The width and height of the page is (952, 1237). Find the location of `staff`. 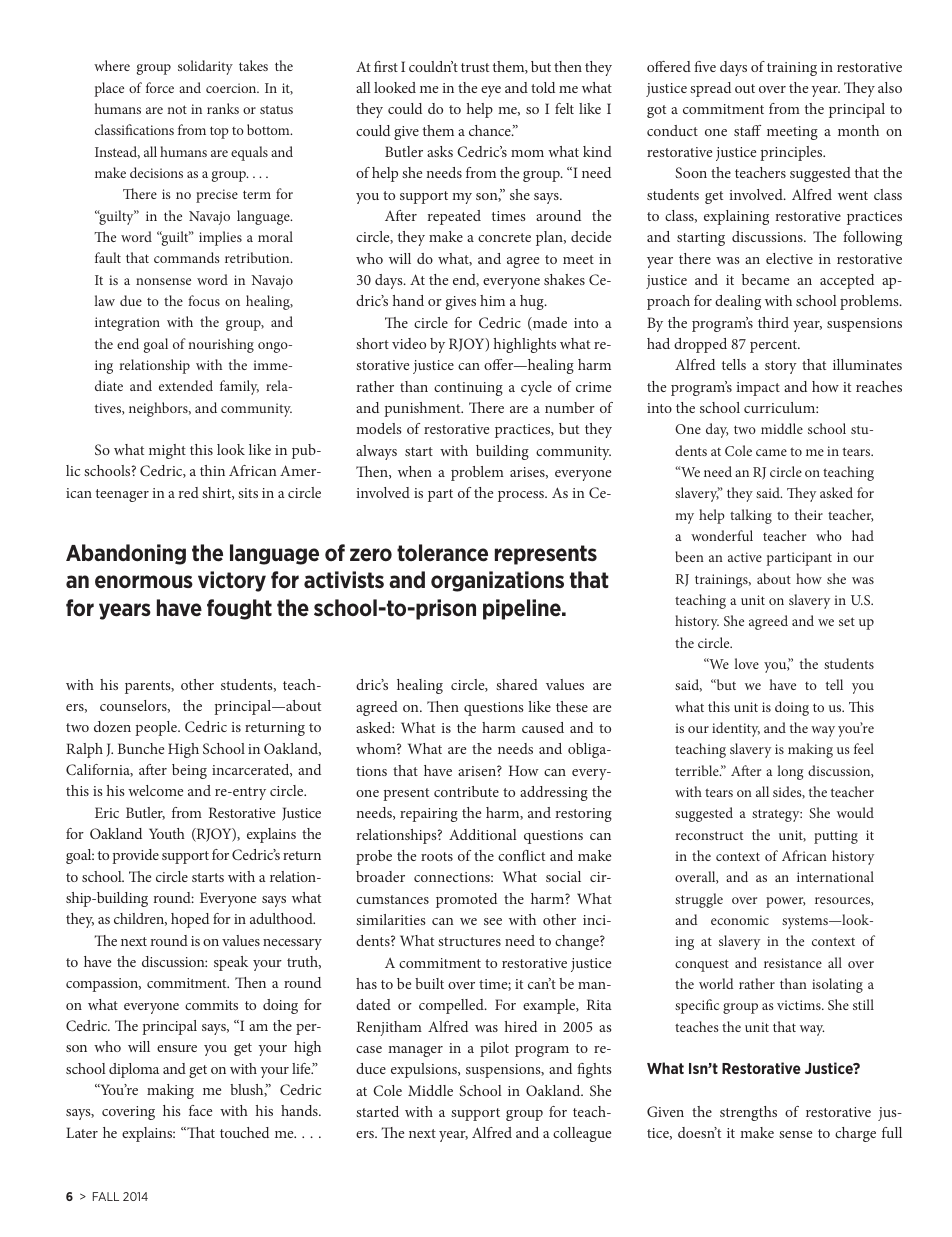

staff is located at coordinates (747, 130).
